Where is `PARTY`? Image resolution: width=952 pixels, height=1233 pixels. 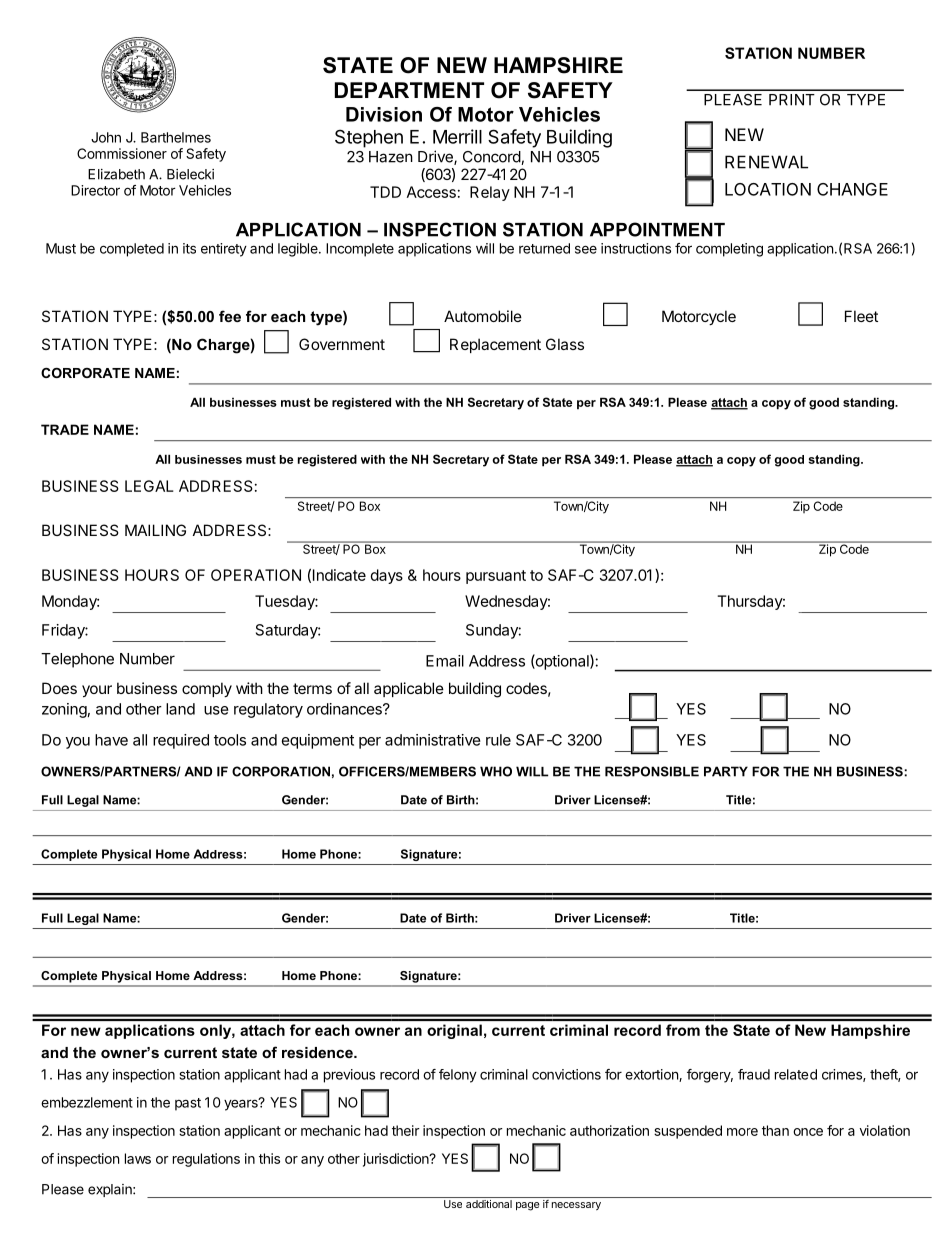 PARTY is located at coordinates (726, 771).
